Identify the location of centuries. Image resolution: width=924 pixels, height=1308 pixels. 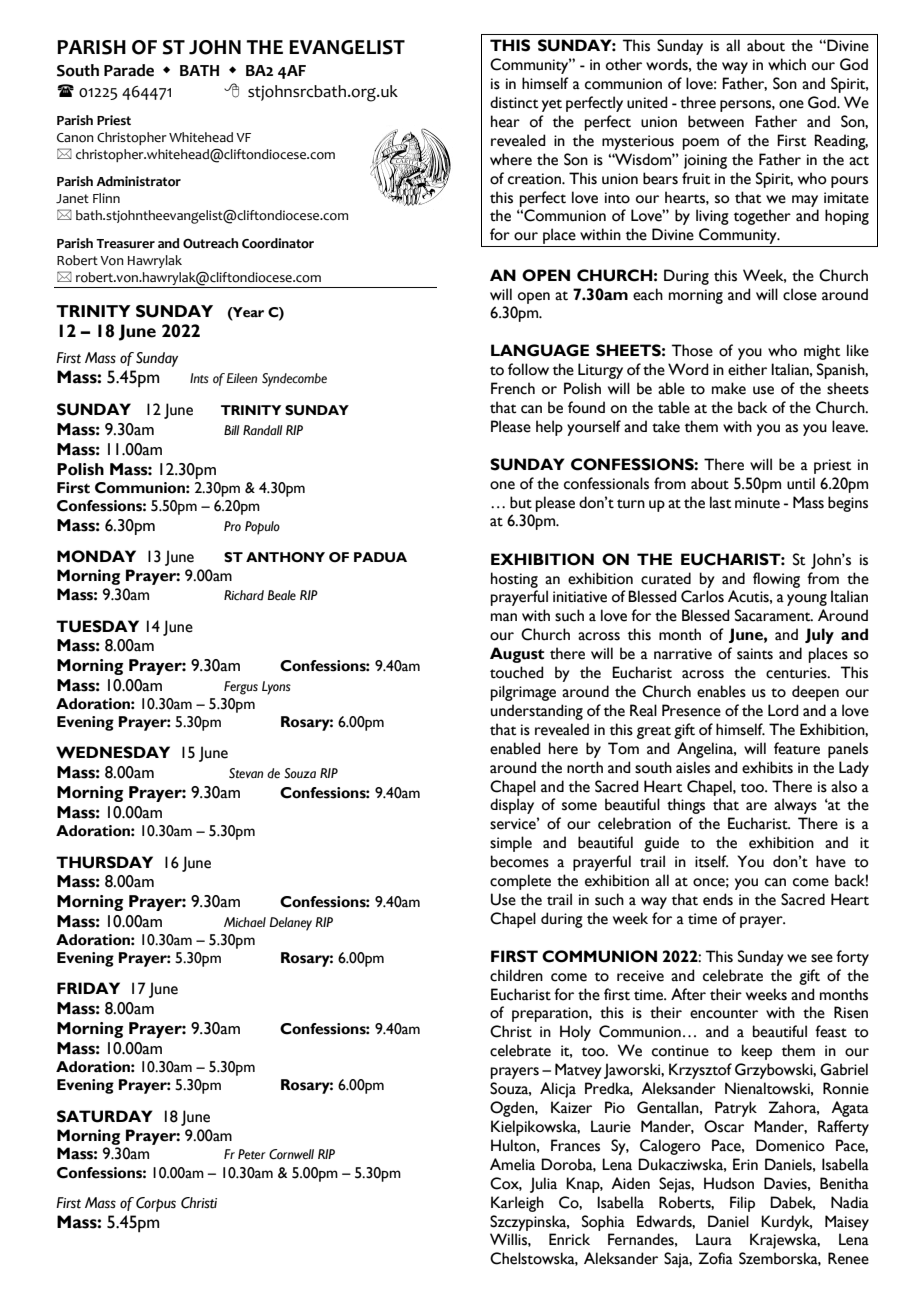
(797, 673).
